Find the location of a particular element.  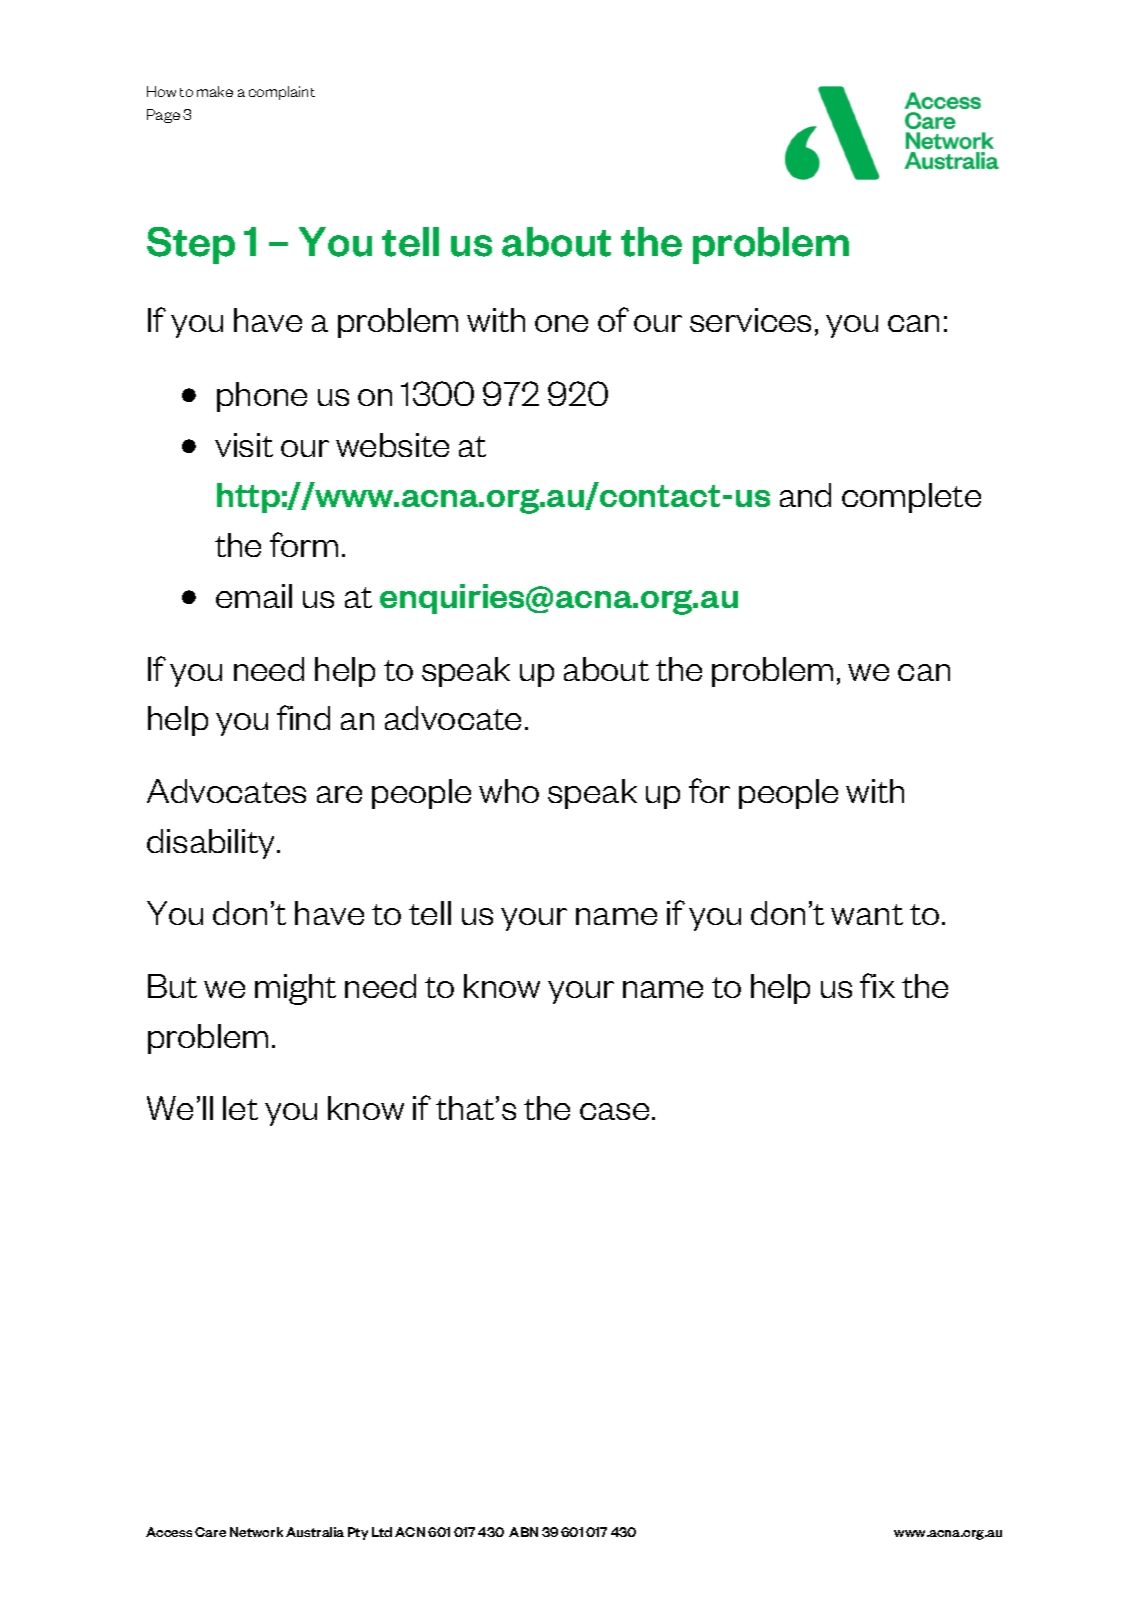

complete is located at coordinates (911, 498).
